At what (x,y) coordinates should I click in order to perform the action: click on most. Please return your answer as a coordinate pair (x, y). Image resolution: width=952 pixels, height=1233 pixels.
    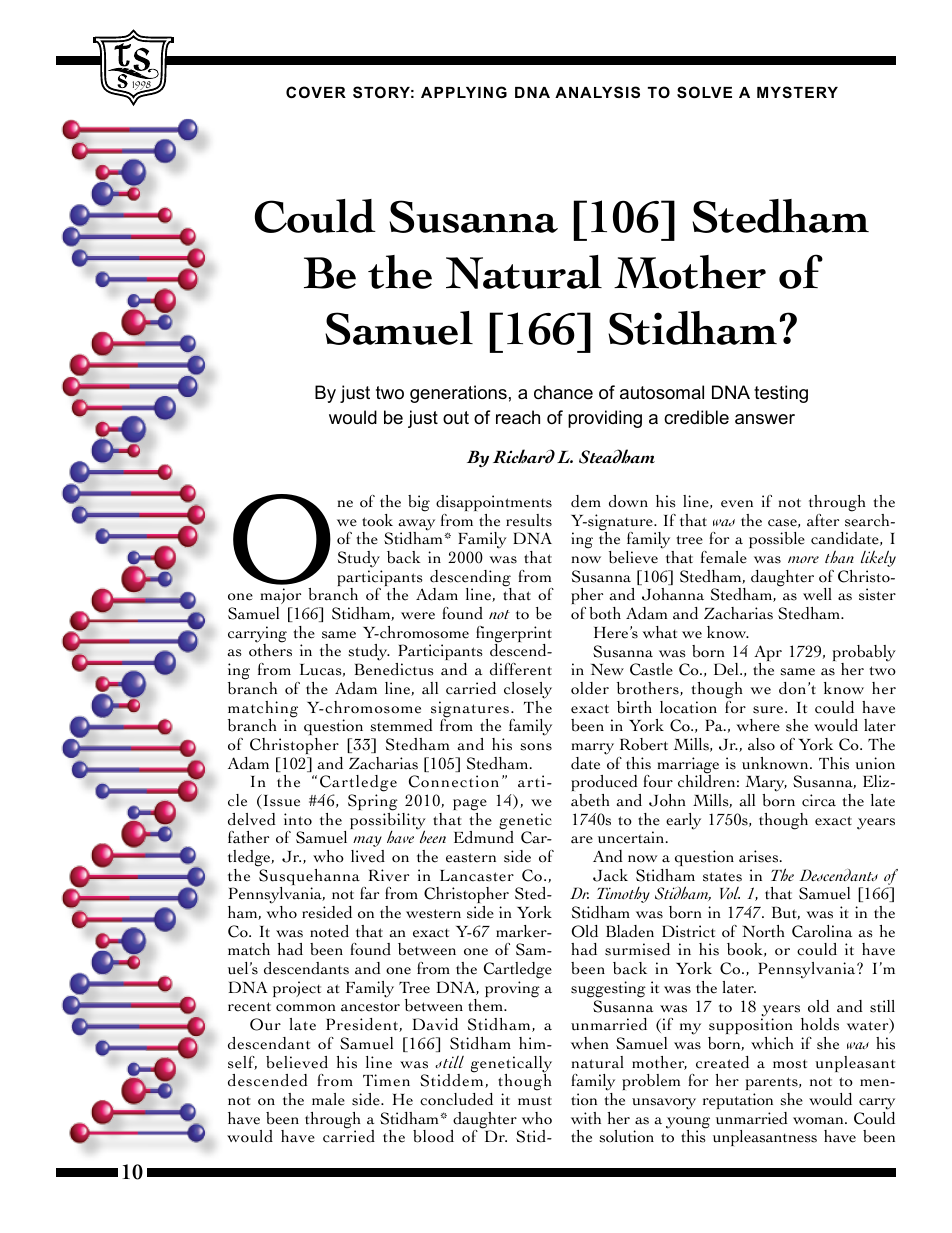
    Looking at the image, I should click on (790, 1064).
